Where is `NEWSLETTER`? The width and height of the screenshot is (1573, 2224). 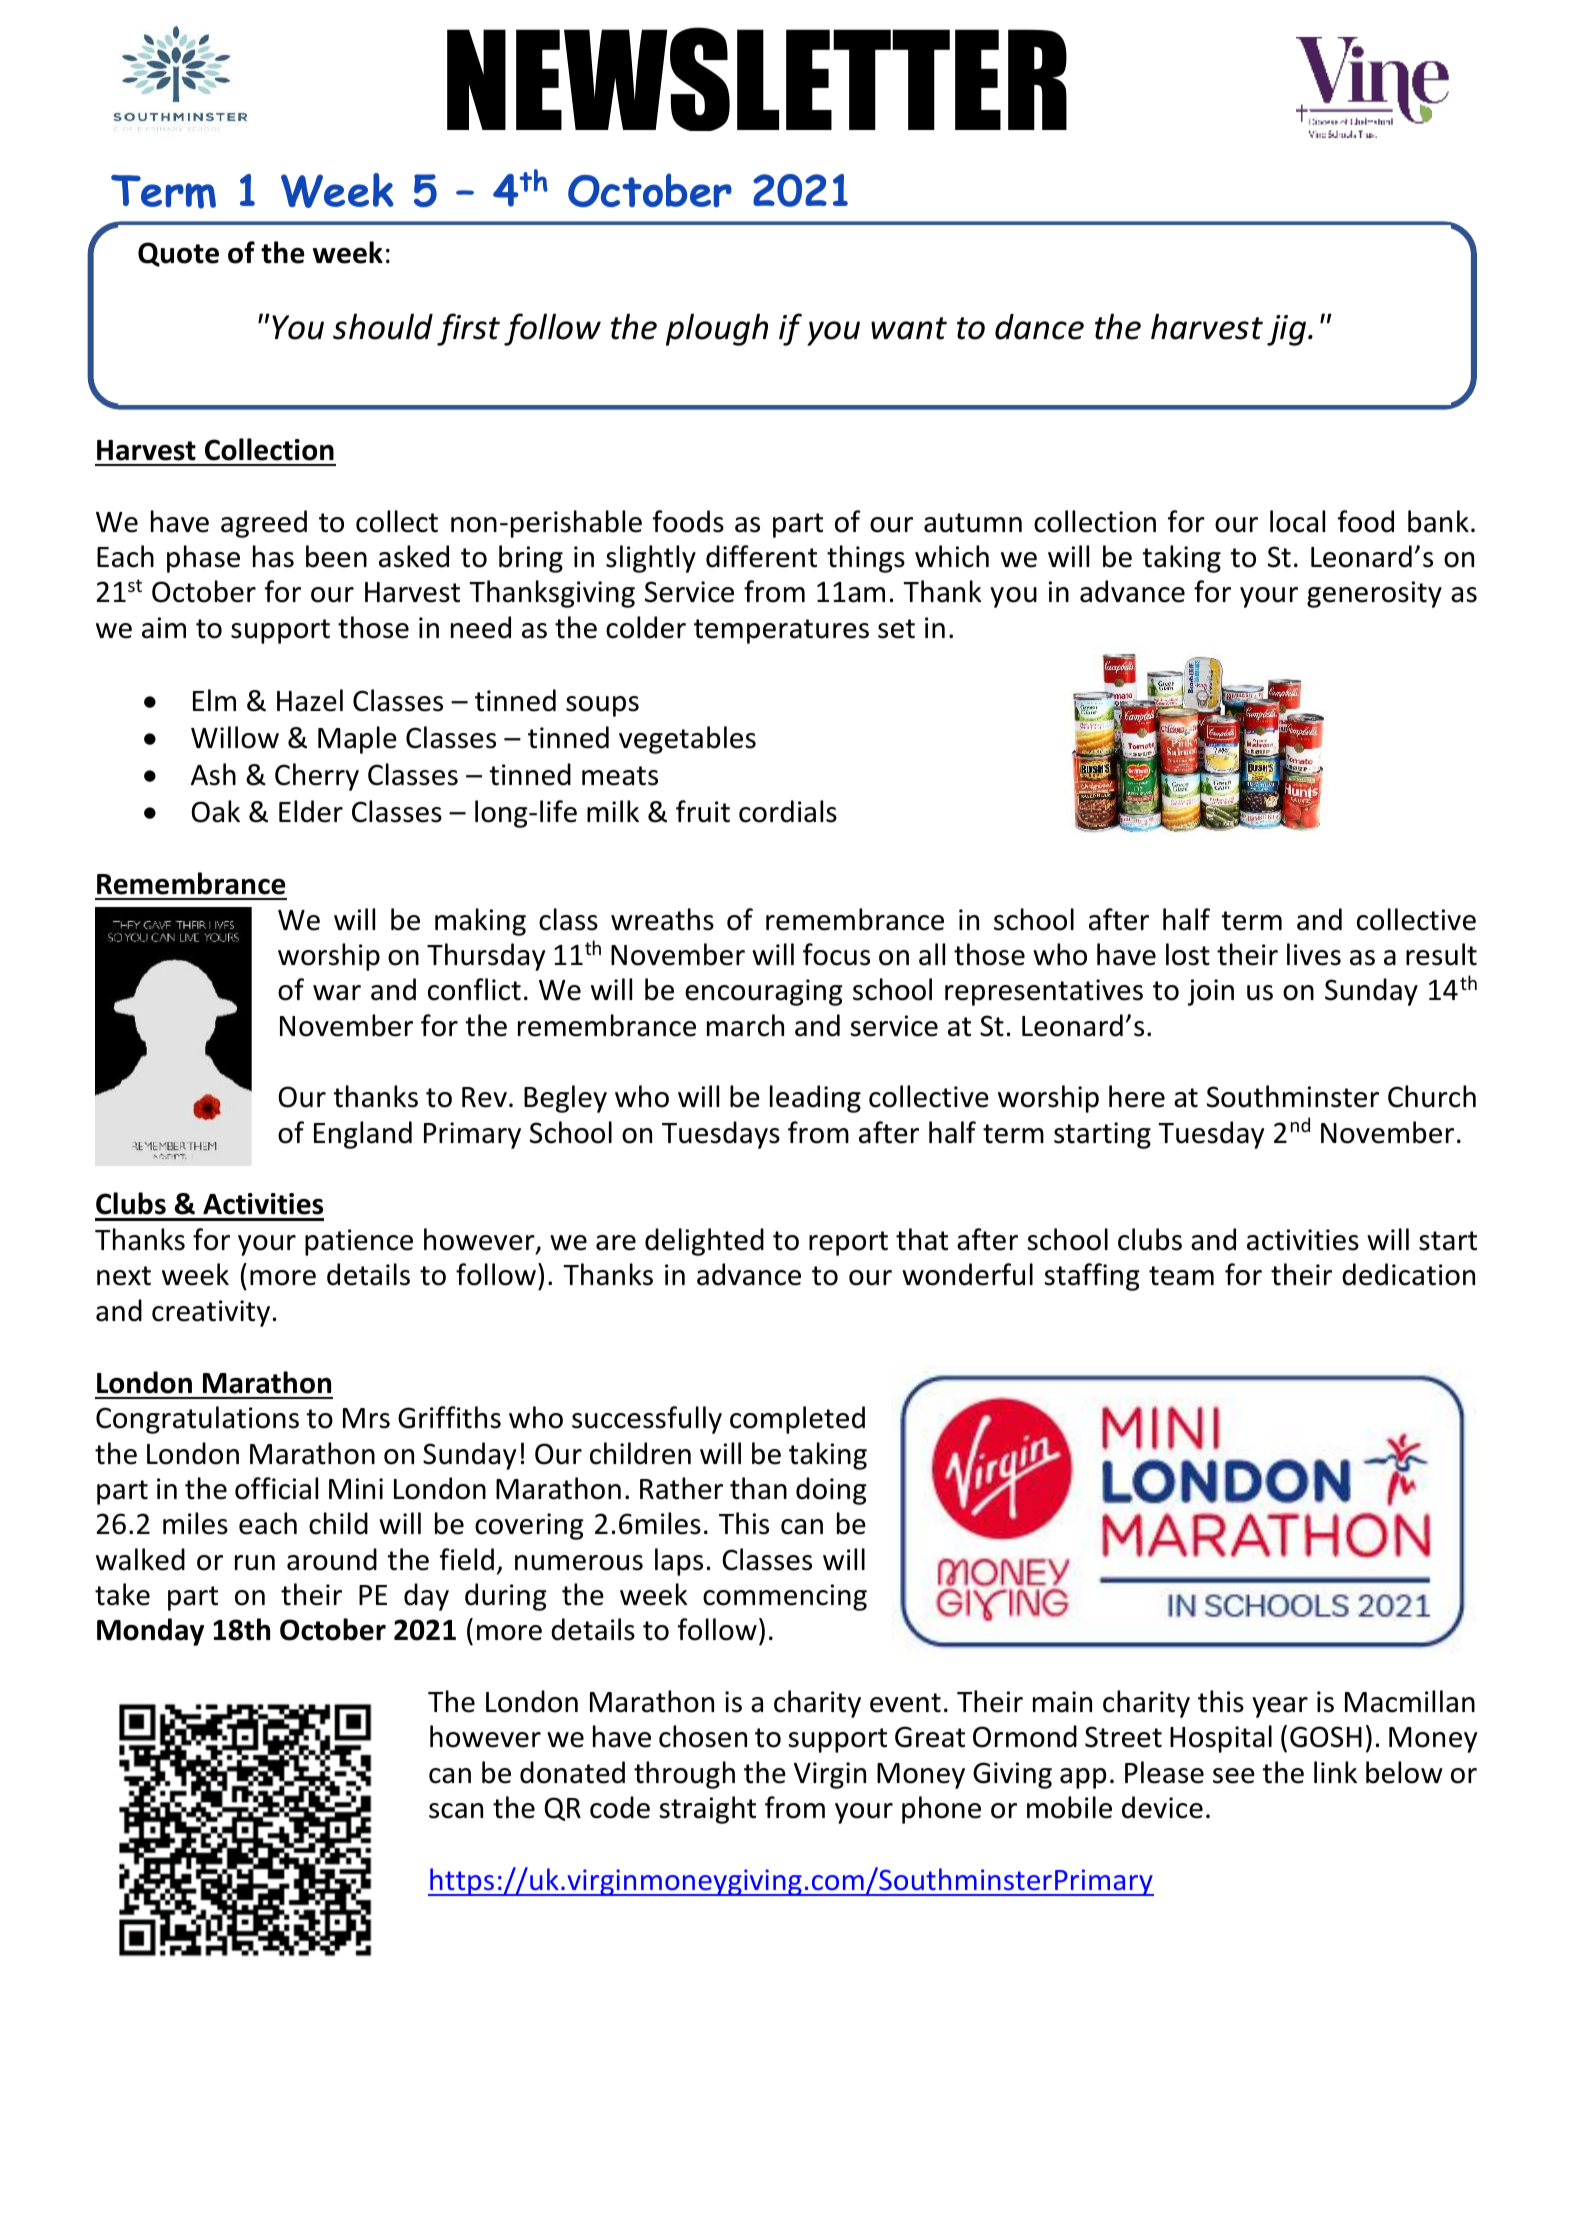 NEWSLETTER is located at coordinates (757, 79).
